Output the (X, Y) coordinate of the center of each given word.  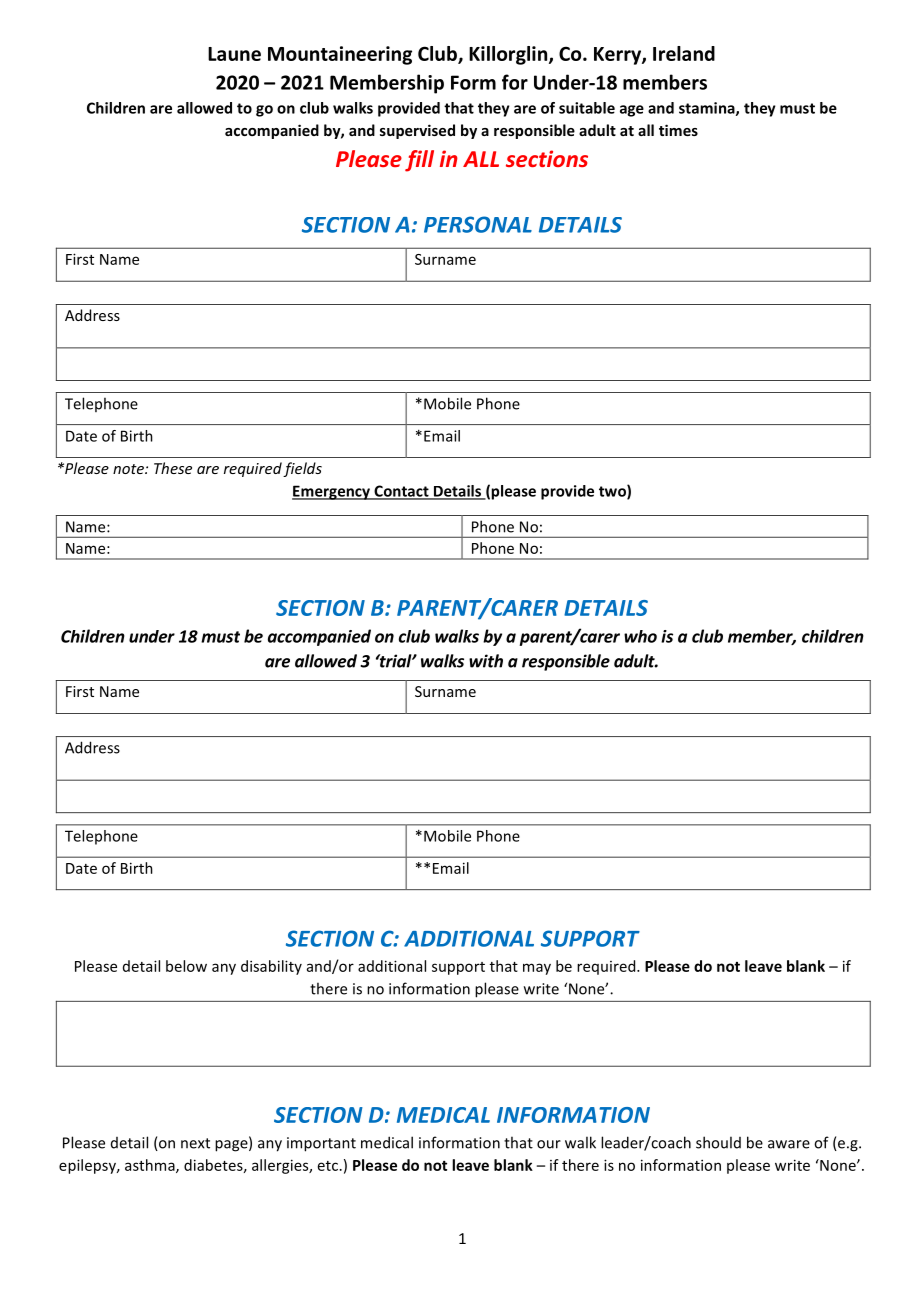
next (195, 1143)
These (173, 468)
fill (419, 161)
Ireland (684, 53)
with (486, 661)
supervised (417, 131)
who (640, 636)
